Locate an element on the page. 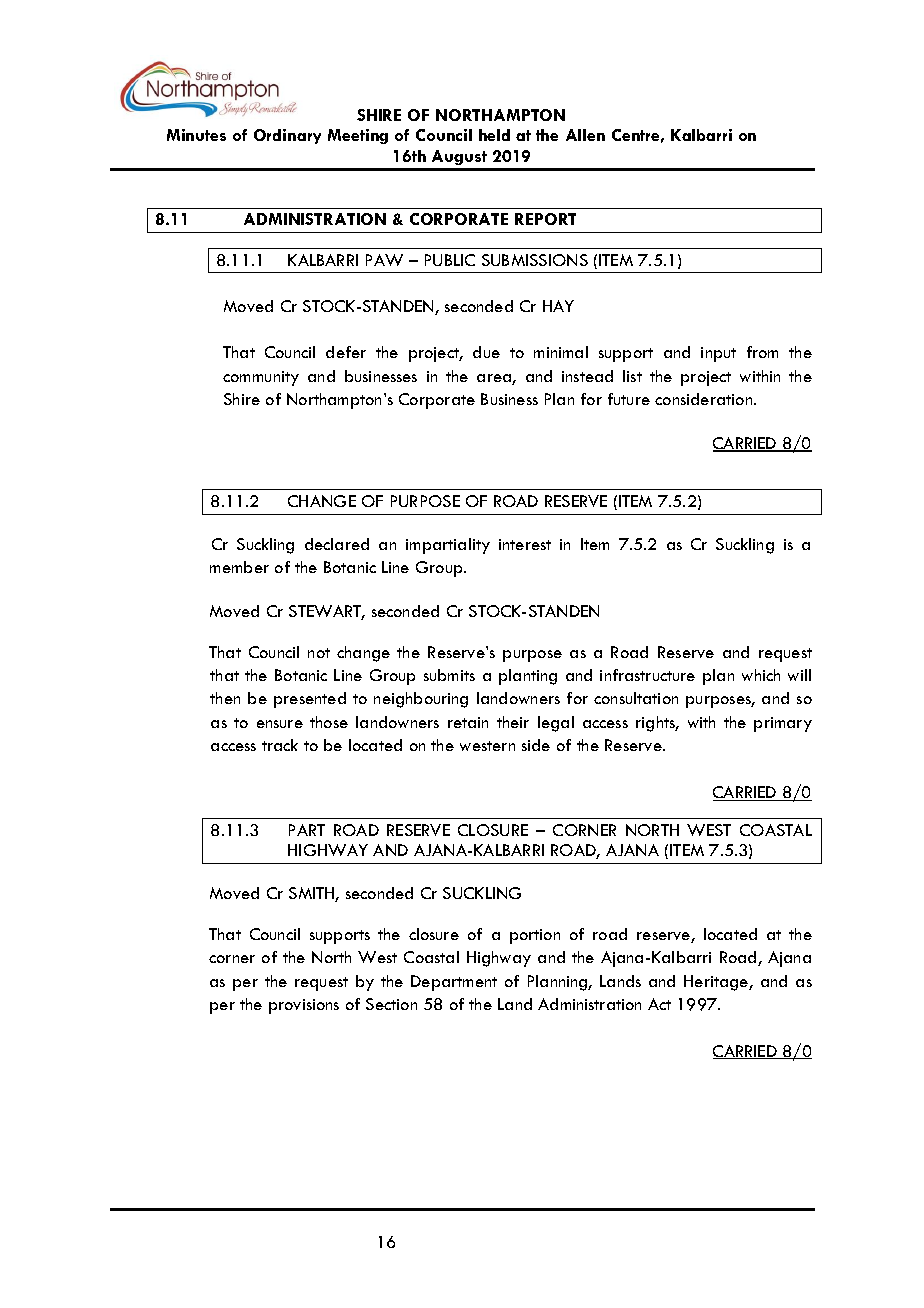 Image resolution: width=924 pixels, height=1308 pixels. provisions is located at coordinates (304, 1006).
